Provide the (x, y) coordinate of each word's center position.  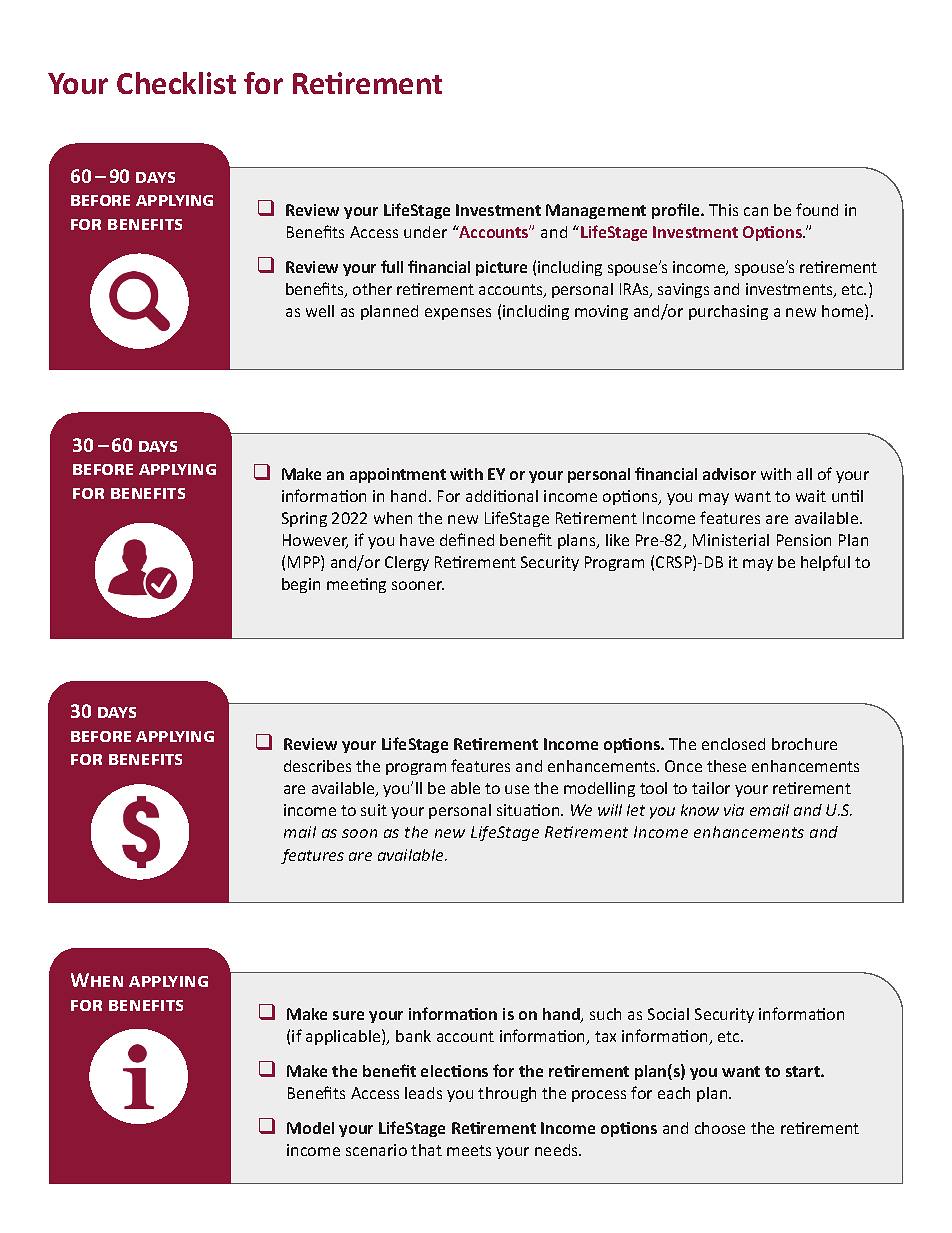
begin (301, 585)
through (507, 1094)
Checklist (176, 83)
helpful (825, 563)
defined (467, 539)
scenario (376, 1150)
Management (596, 211)
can (756, 211)
